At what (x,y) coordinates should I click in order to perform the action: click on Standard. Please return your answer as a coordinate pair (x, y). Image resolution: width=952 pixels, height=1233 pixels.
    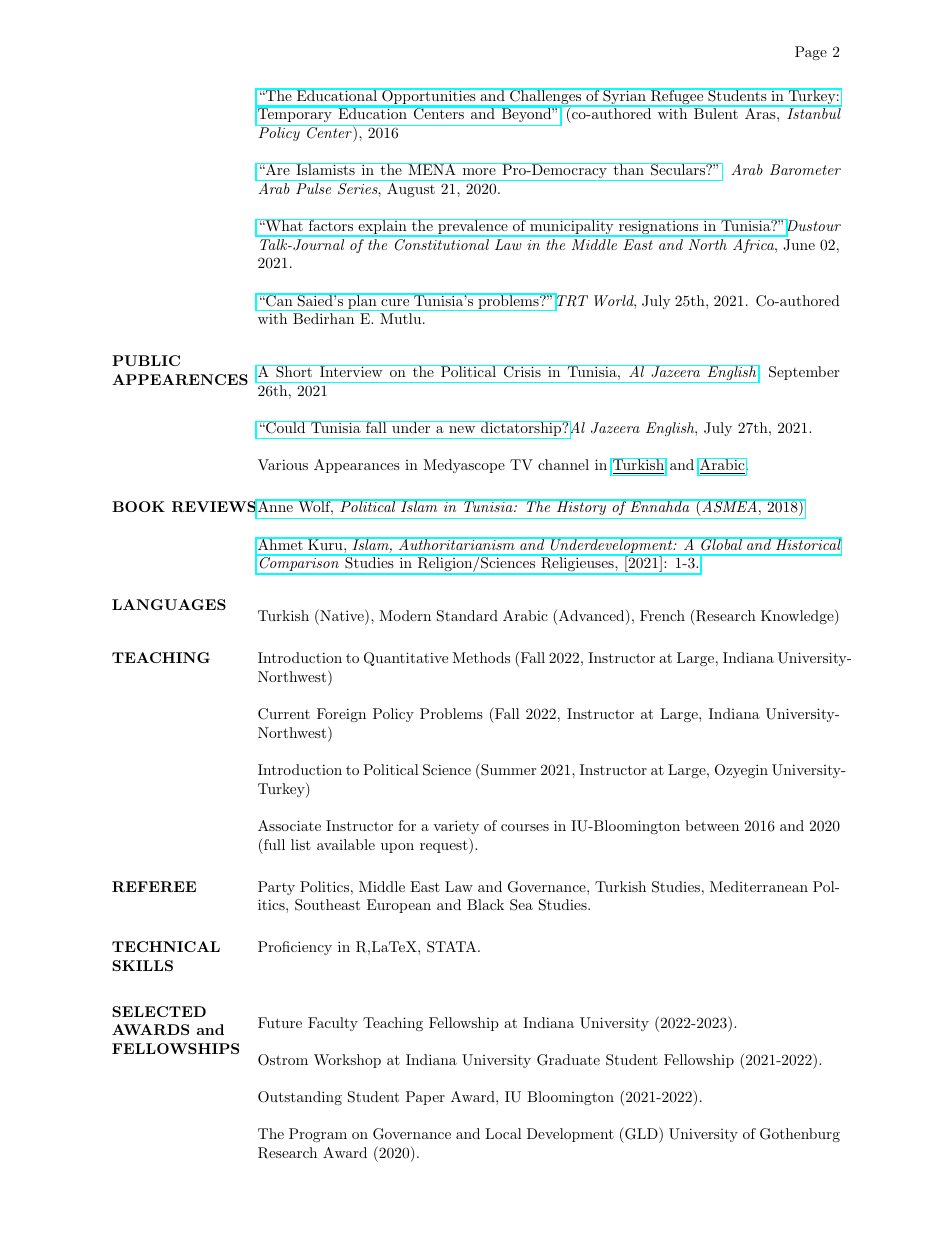
    Looking at the image, I should click on (467, 616).
